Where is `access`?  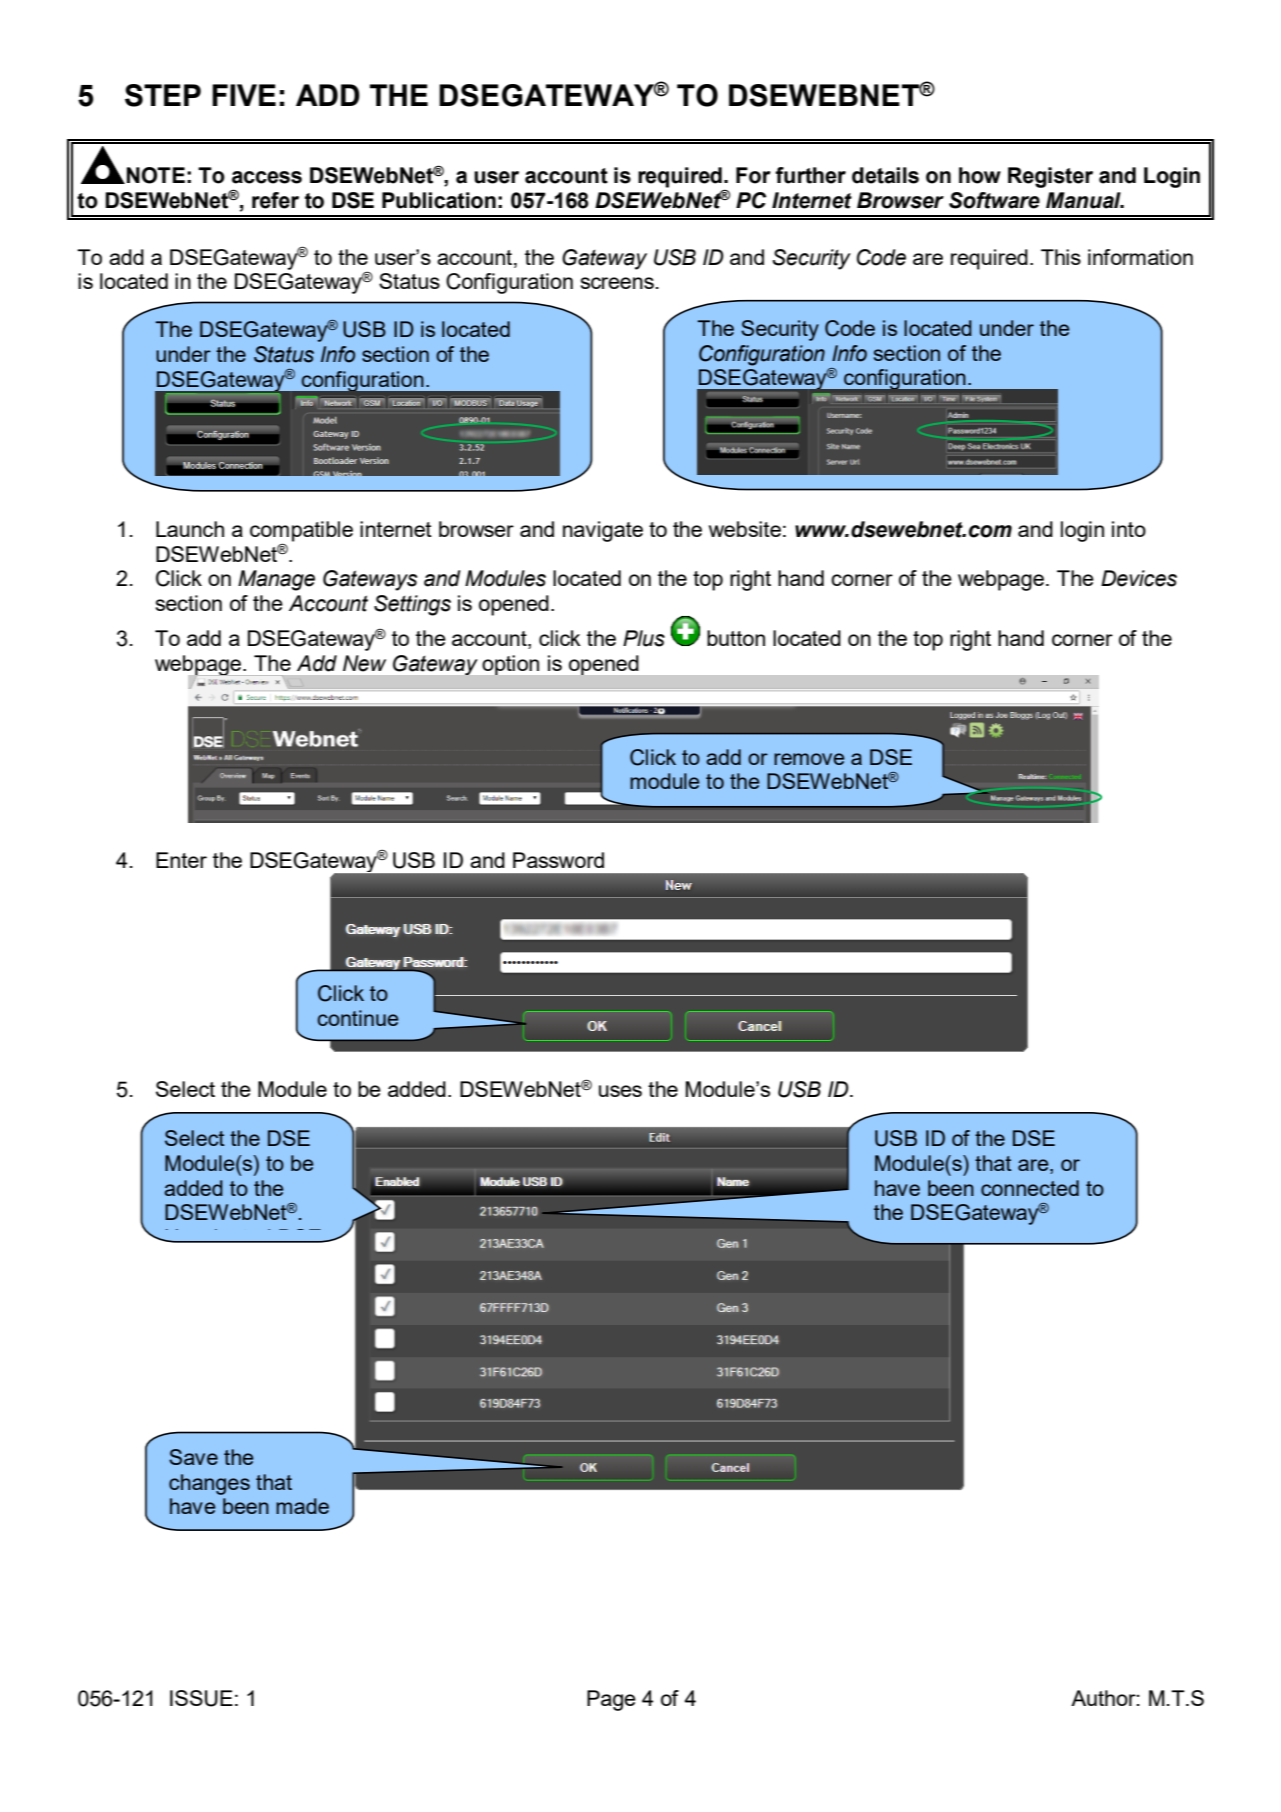
access is located at coordinates (267, 177).
